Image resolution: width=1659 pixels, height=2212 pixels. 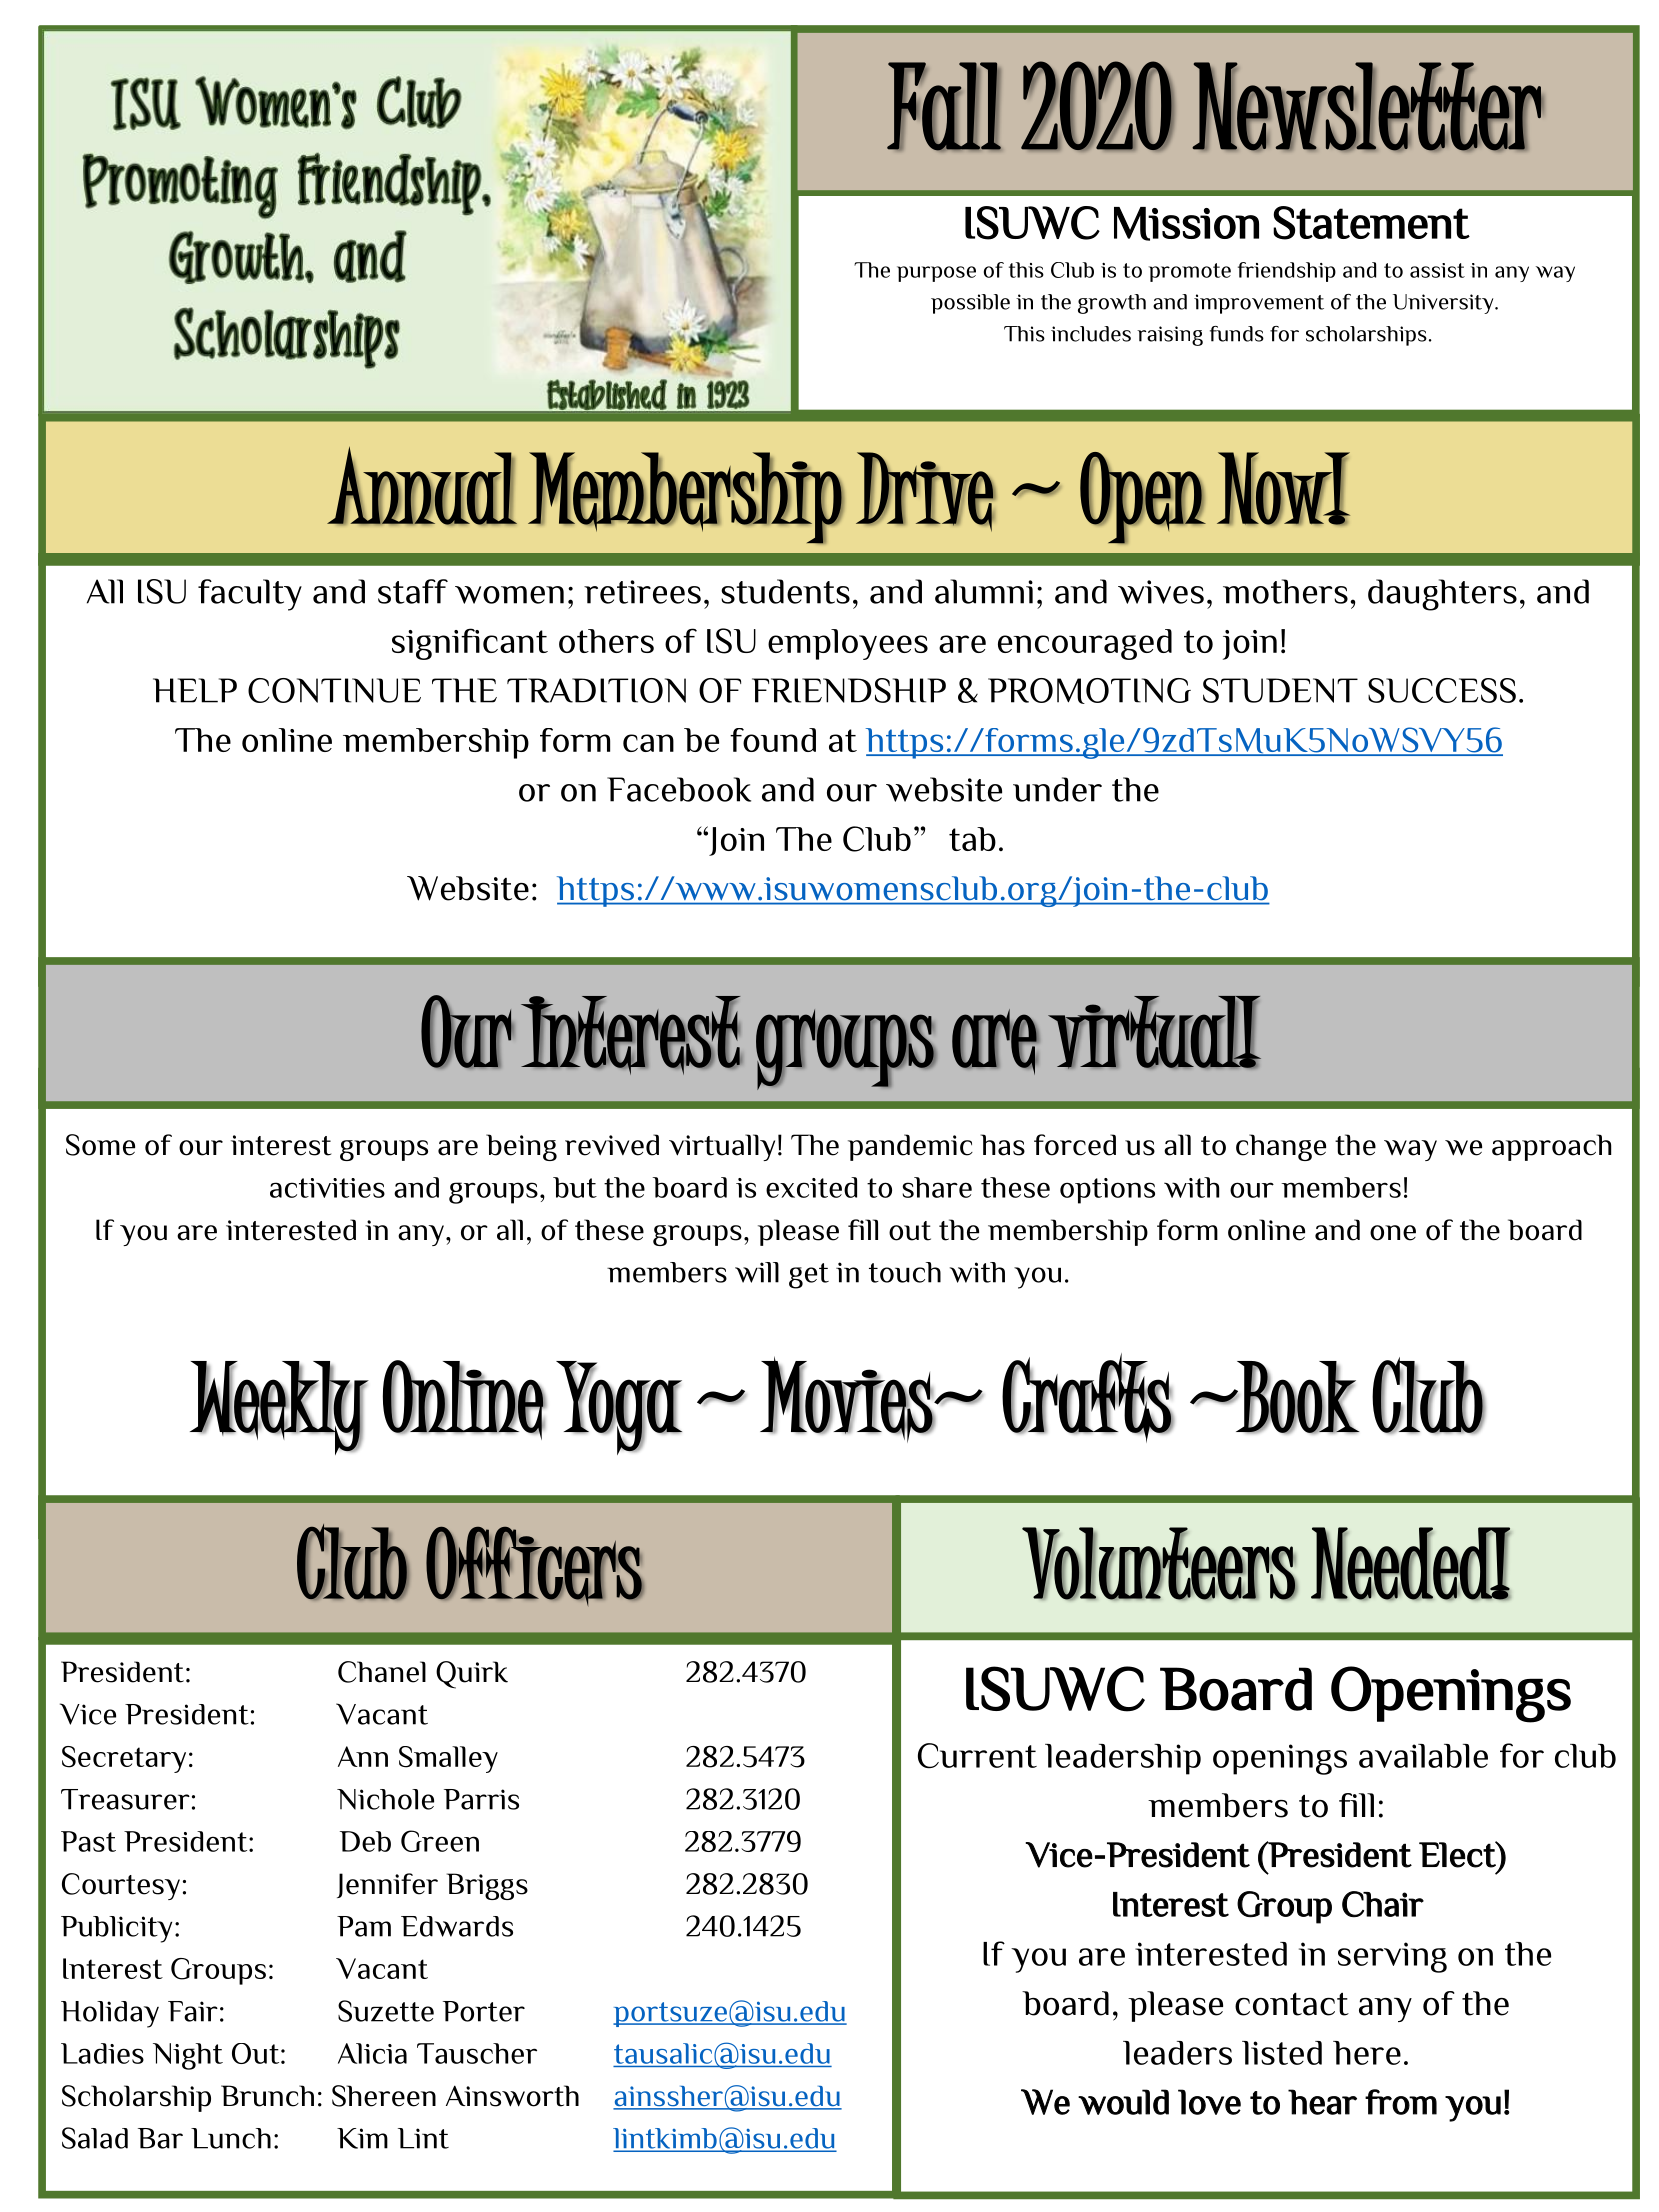 What do you see at coordinates (1423, 1756) in the screenshot?
I see `available` at bounding box center [1423, 1756].
